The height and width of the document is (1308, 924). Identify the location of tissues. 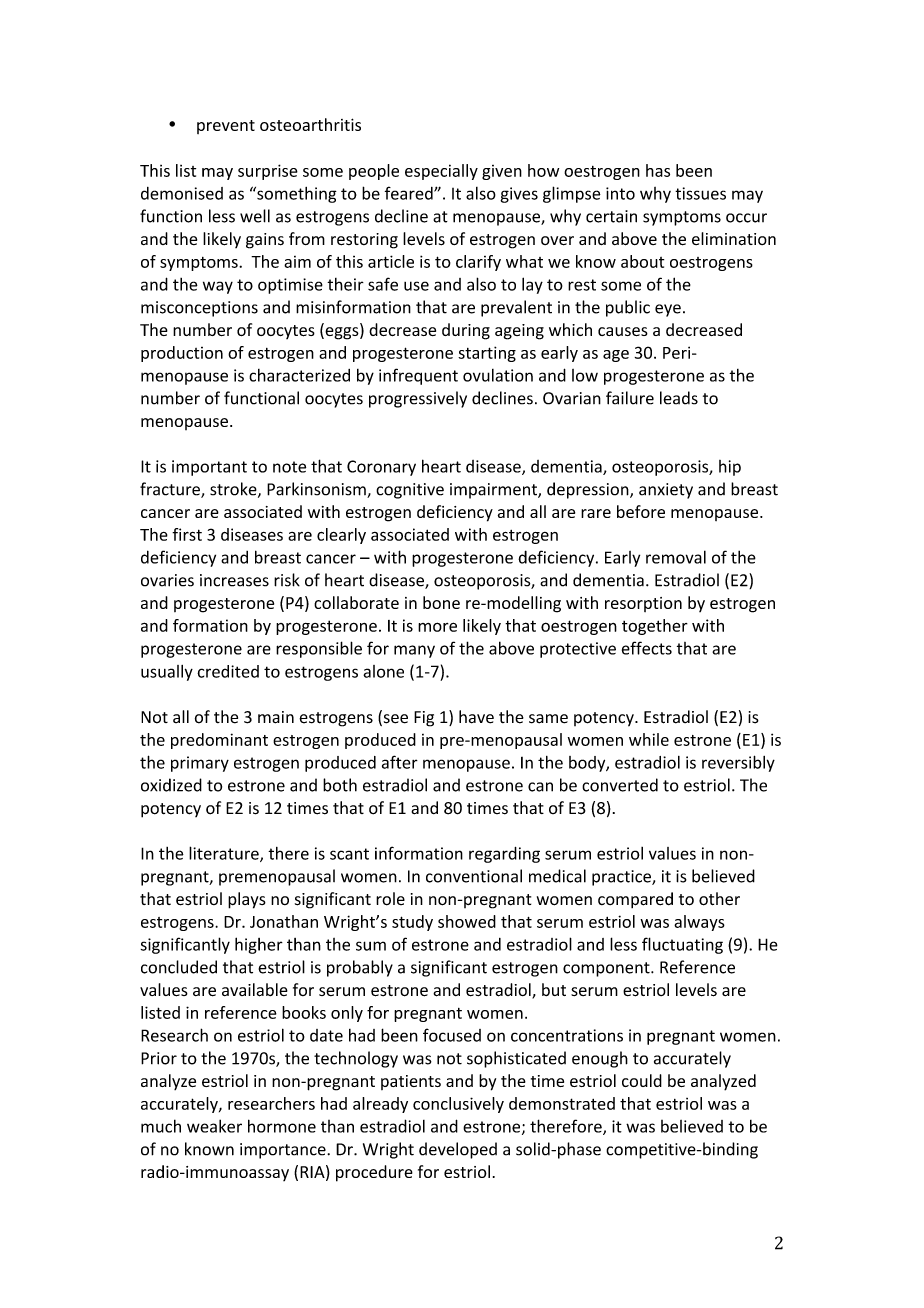
(700, 193).
